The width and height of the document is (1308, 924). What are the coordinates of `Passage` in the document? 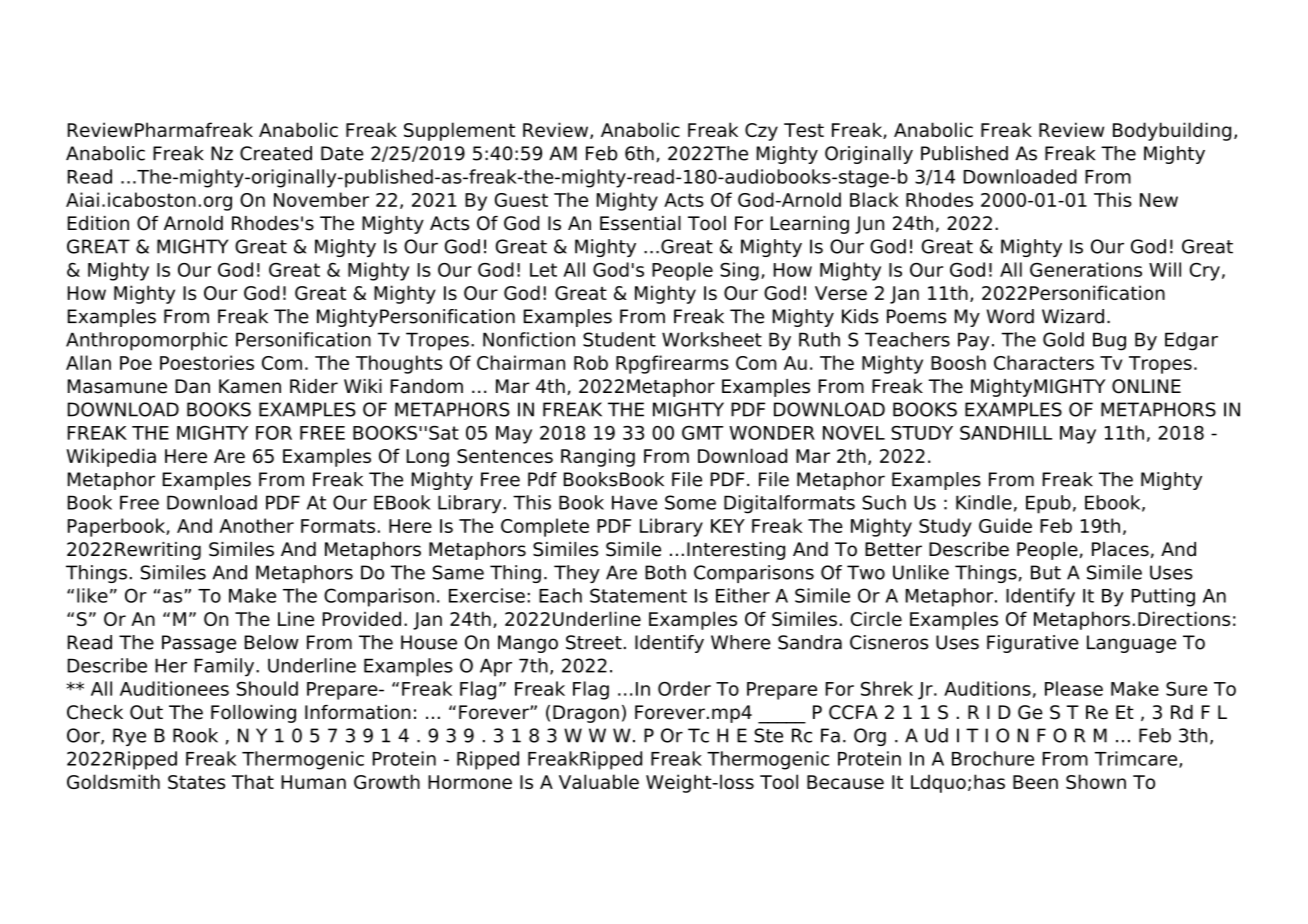 It's located at (199, 644).
